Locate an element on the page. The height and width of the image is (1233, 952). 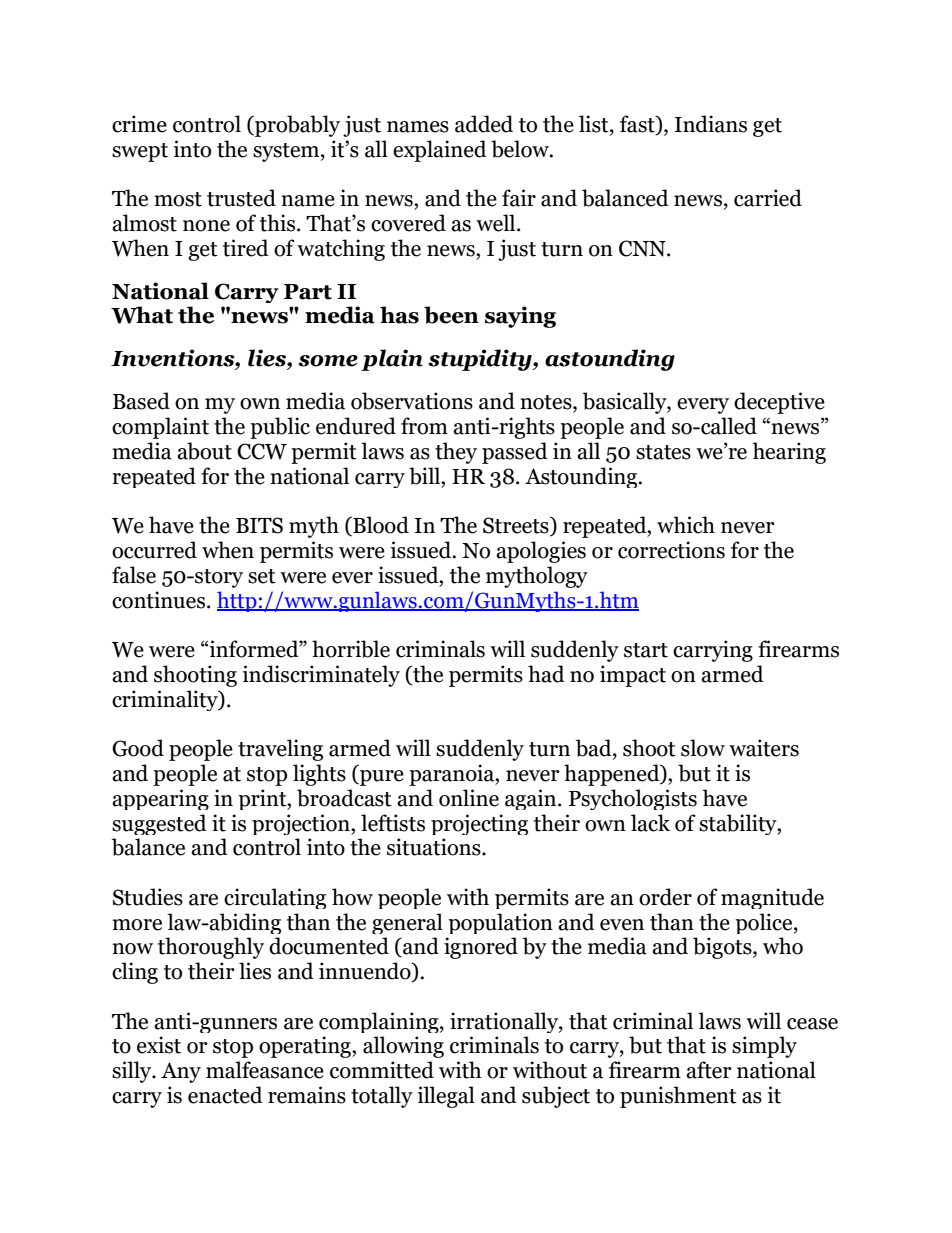
online is located at coordinates (469, 798).
